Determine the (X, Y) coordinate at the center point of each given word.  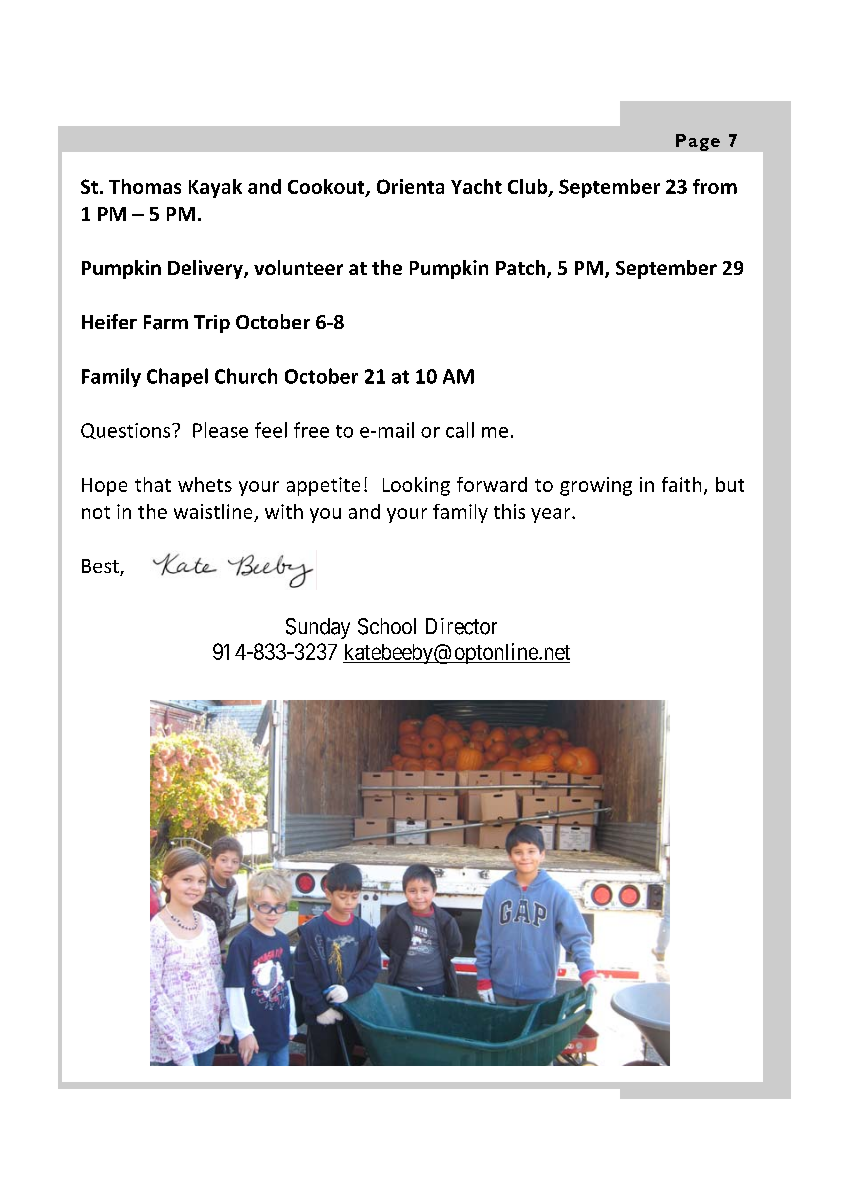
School (387, 626)
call (460, 430)
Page (698, 142)
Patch (522, 269)
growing (596, 486)
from (715, 186)
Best (101, 567)
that (153, 484)
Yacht (476, 186)
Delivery (206, 269)
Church (246, 376)
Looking (416, 486)
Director (461, 626)
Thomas (145, 186)
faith (681, 484)
